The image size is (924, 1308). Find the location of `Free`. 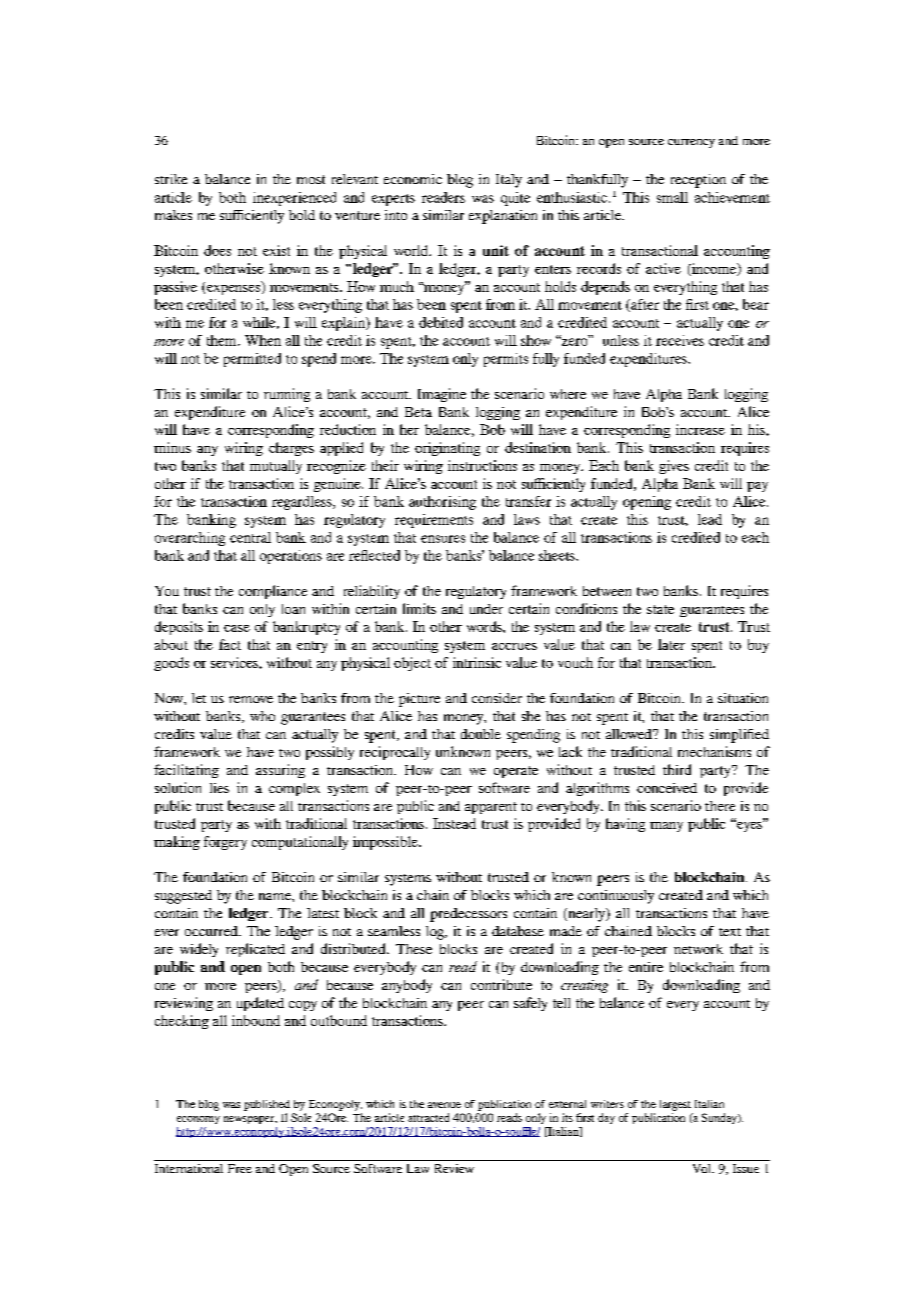

Free is located at coordinates (240, 1168).
